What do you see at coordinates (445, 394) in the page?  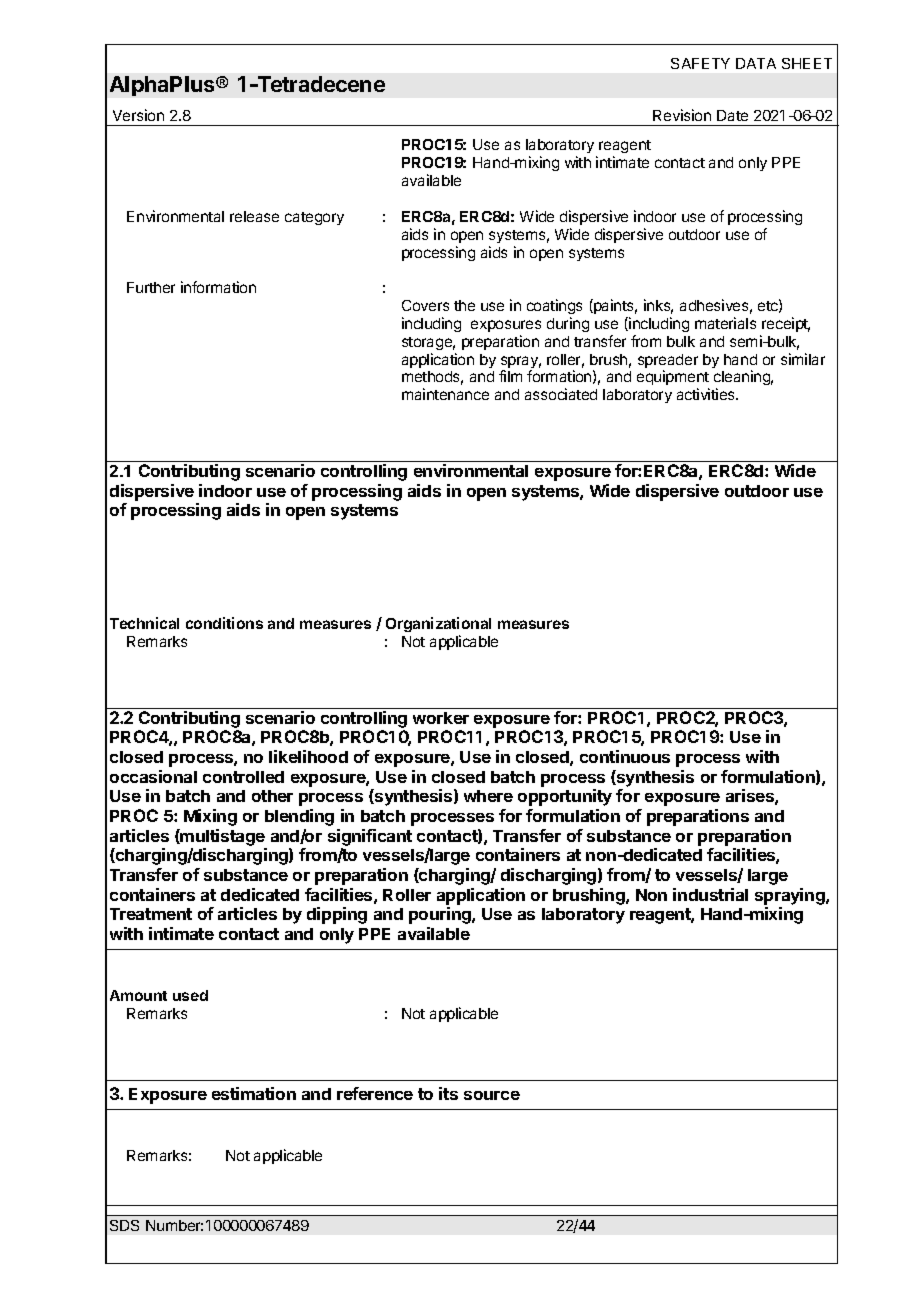 I see `maintenance` at bounding box center [445, 394].
